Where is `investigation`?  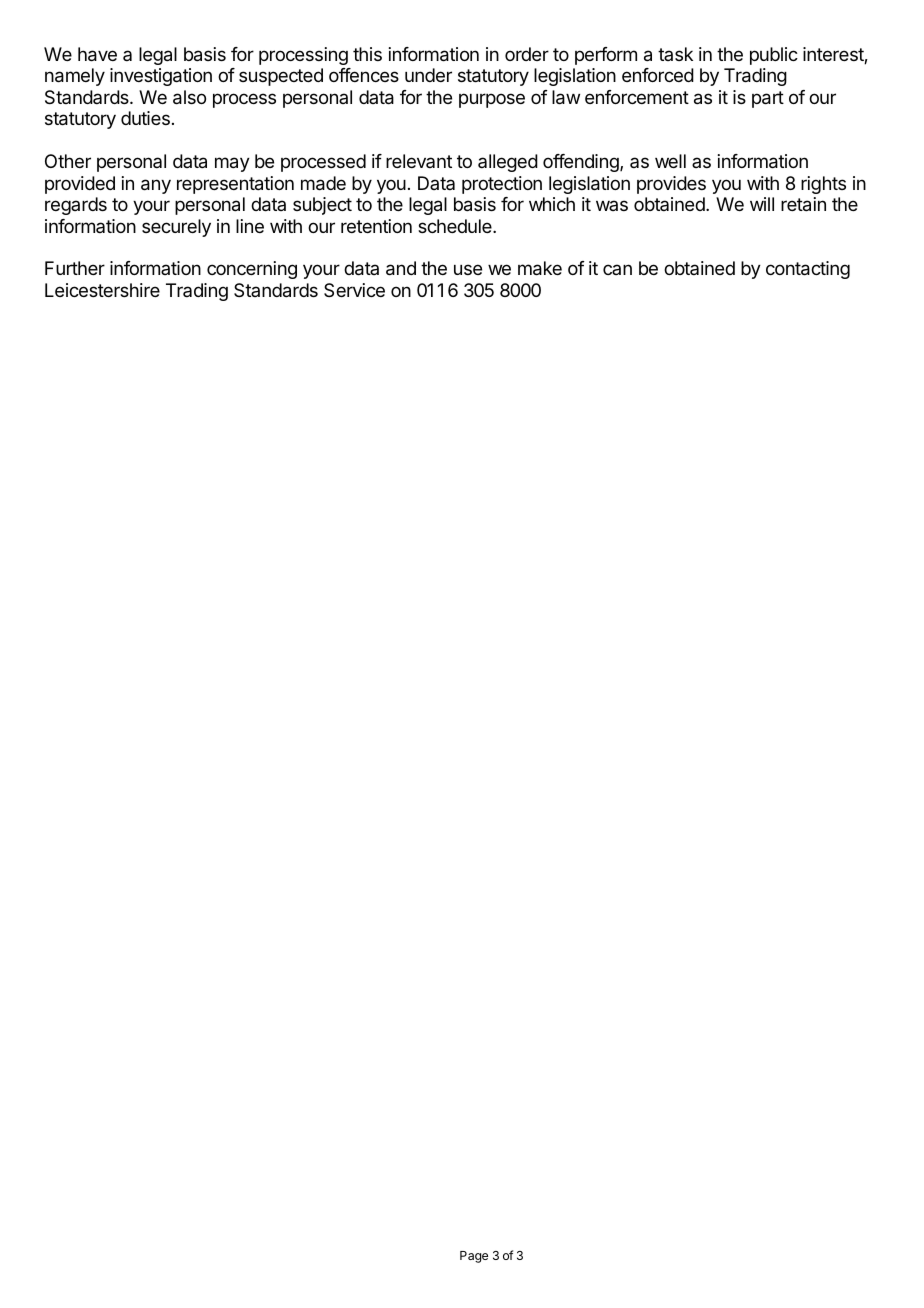
investigation is located at coordinates (161, 77).
